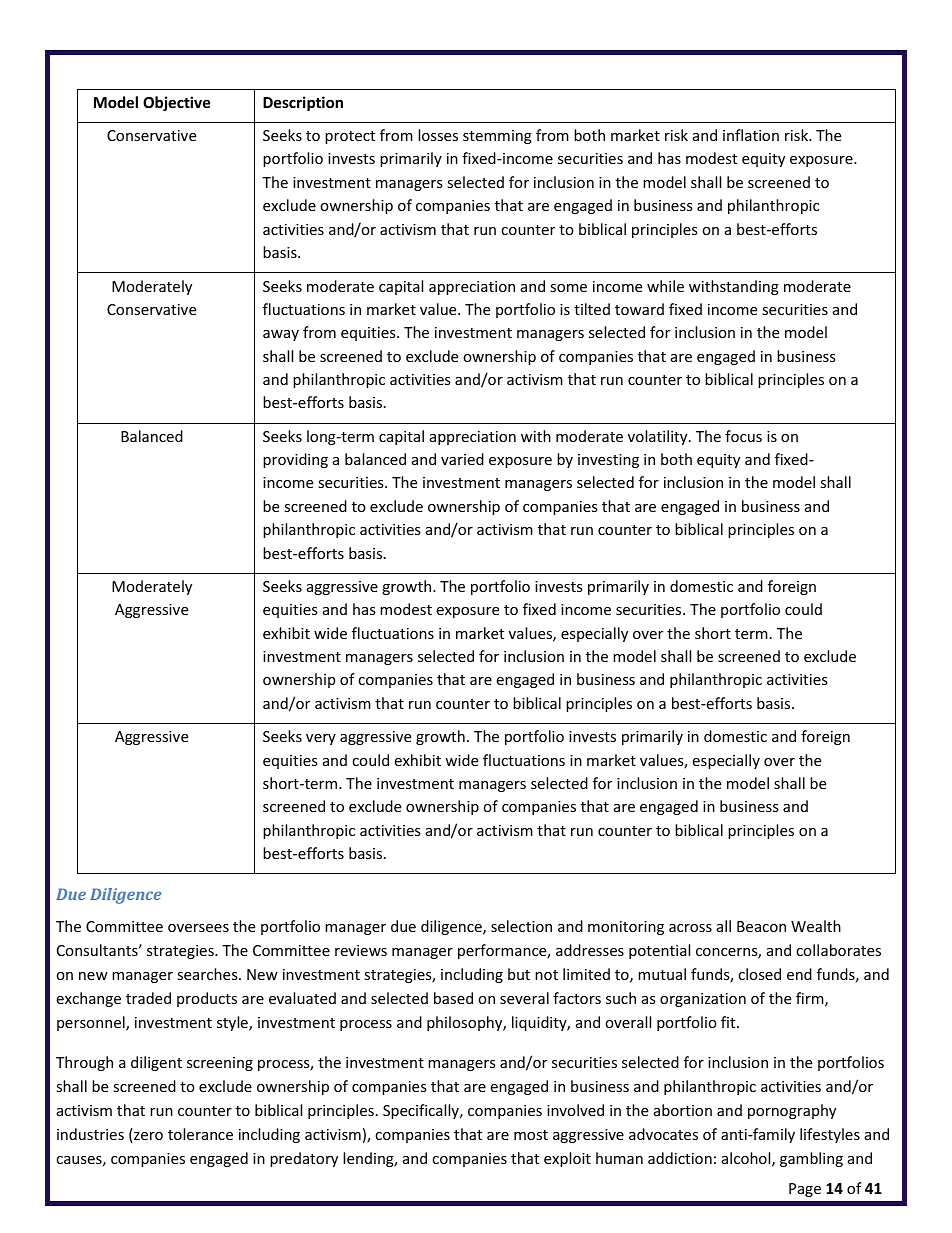 The width and height of the image is (952, 1233). Describe the element at coordinates (438, 135) in the image. I see `losses` at that location.
